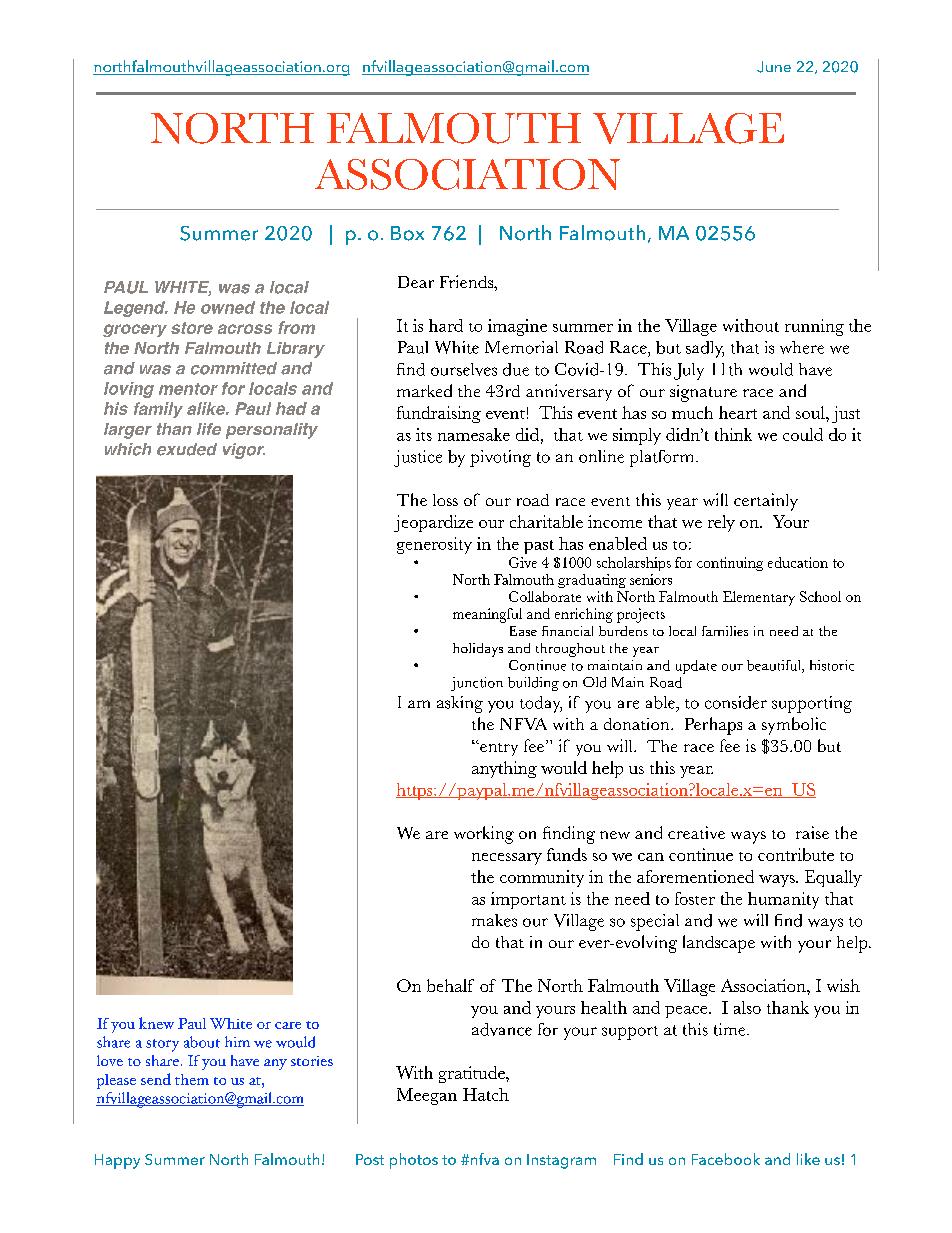 This screenshot has width=952, height=1233. I want to click on them, so click(192, 1079).
